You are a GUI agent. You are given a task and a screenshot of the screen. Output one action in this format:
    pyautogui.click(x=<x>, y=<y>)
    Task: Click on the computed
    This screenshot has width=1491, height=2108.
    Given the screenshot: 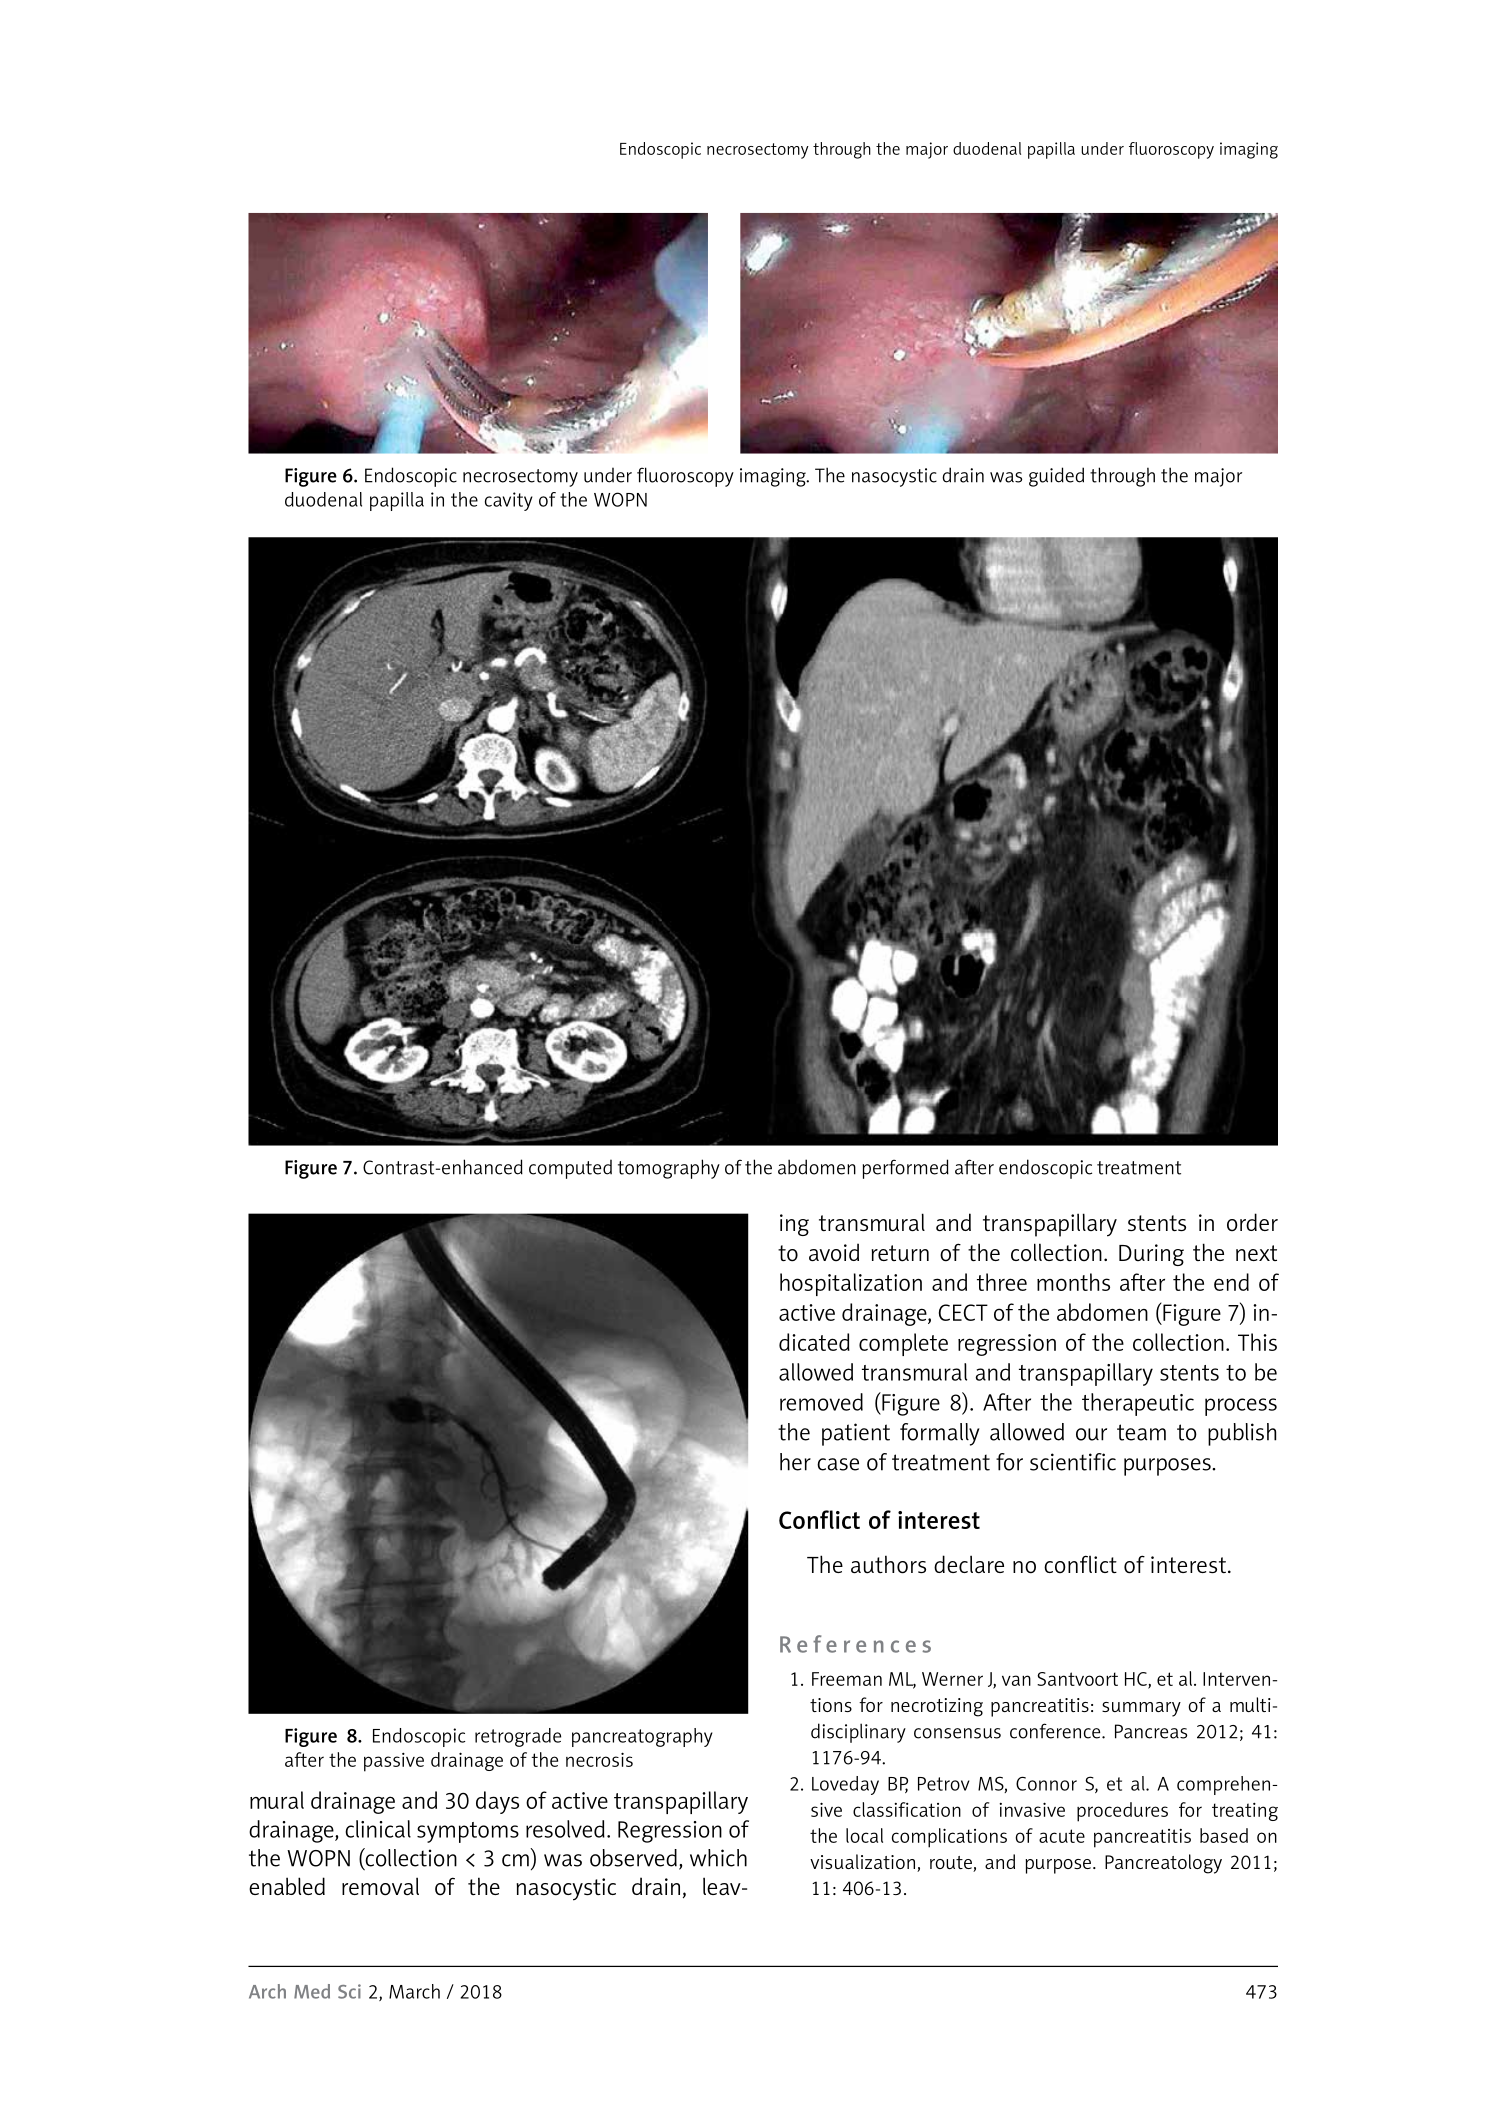 What is the action you would take?
    pyautogui.click(x=570, y=1169)
